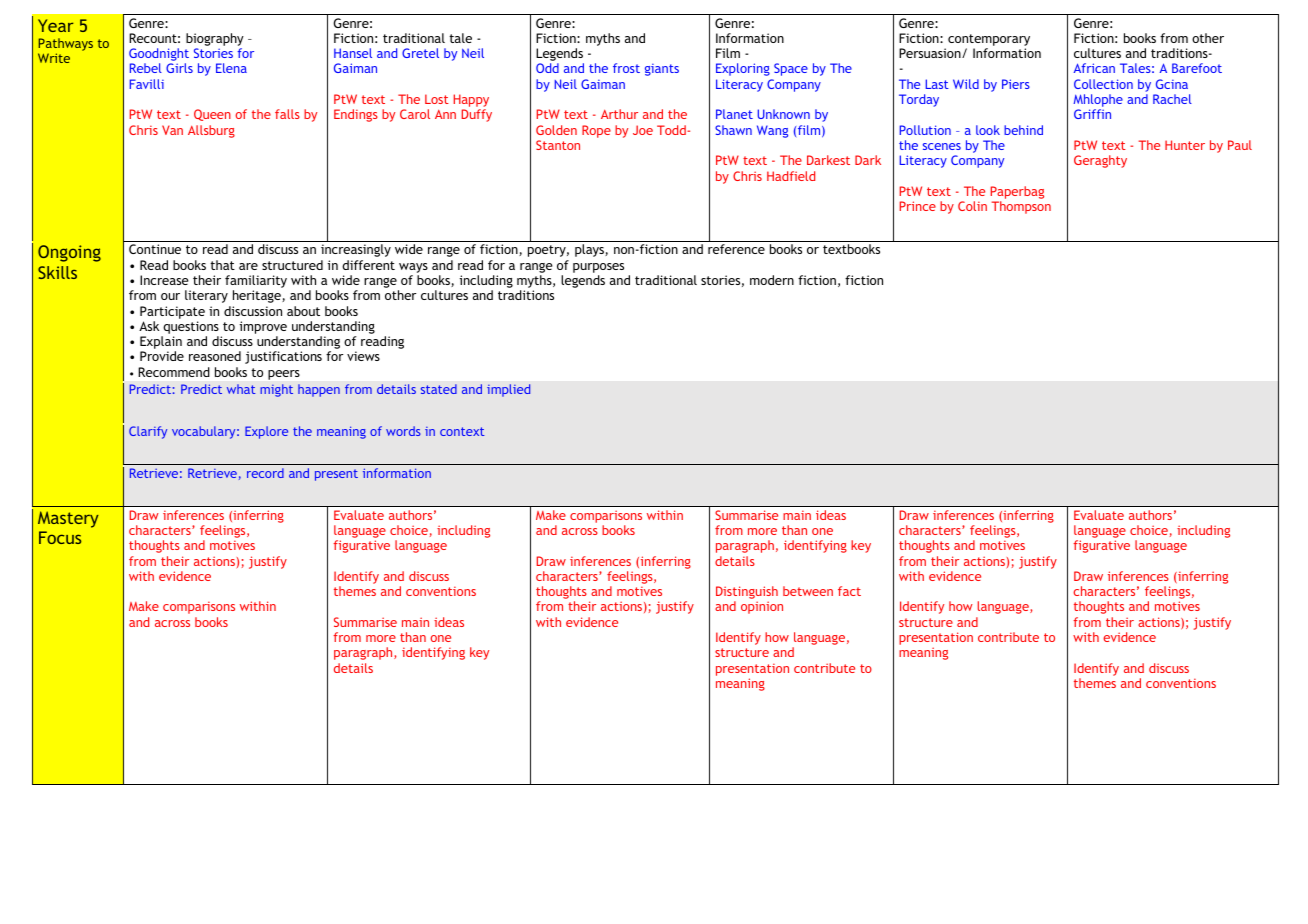  Describe the element at coordinates (215, 41) in the document. I see `biography` at that location.
